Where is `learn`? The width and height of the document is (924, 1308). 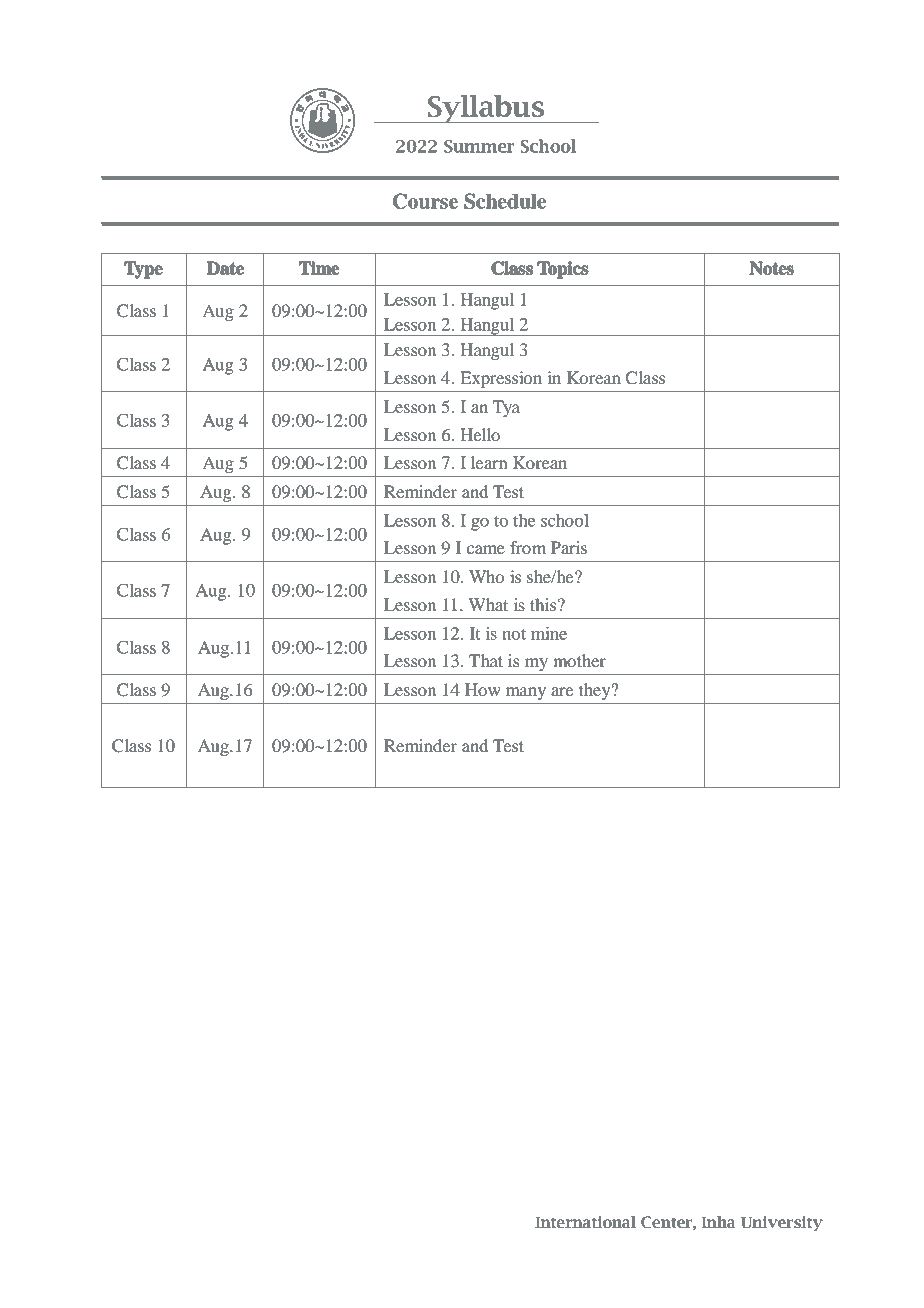
learn is located at coordinates (489, 462).
